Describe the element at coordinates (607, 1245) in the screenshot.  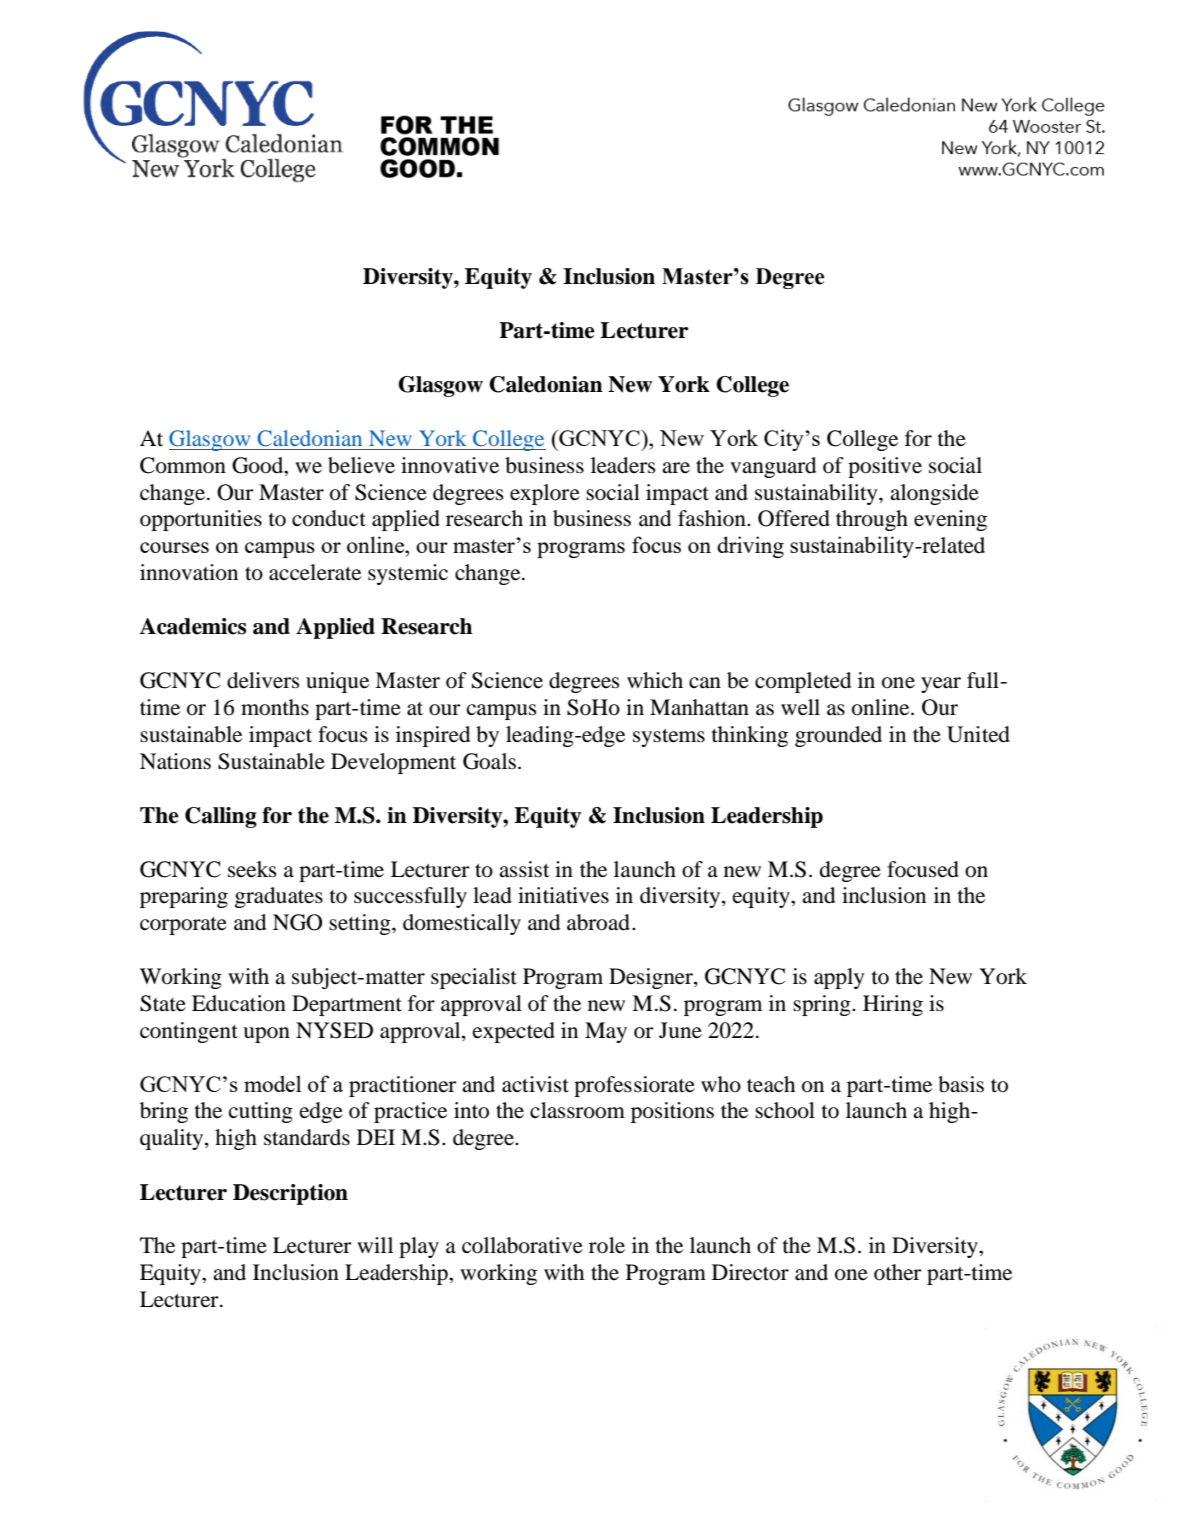
I see `role` at that location.
